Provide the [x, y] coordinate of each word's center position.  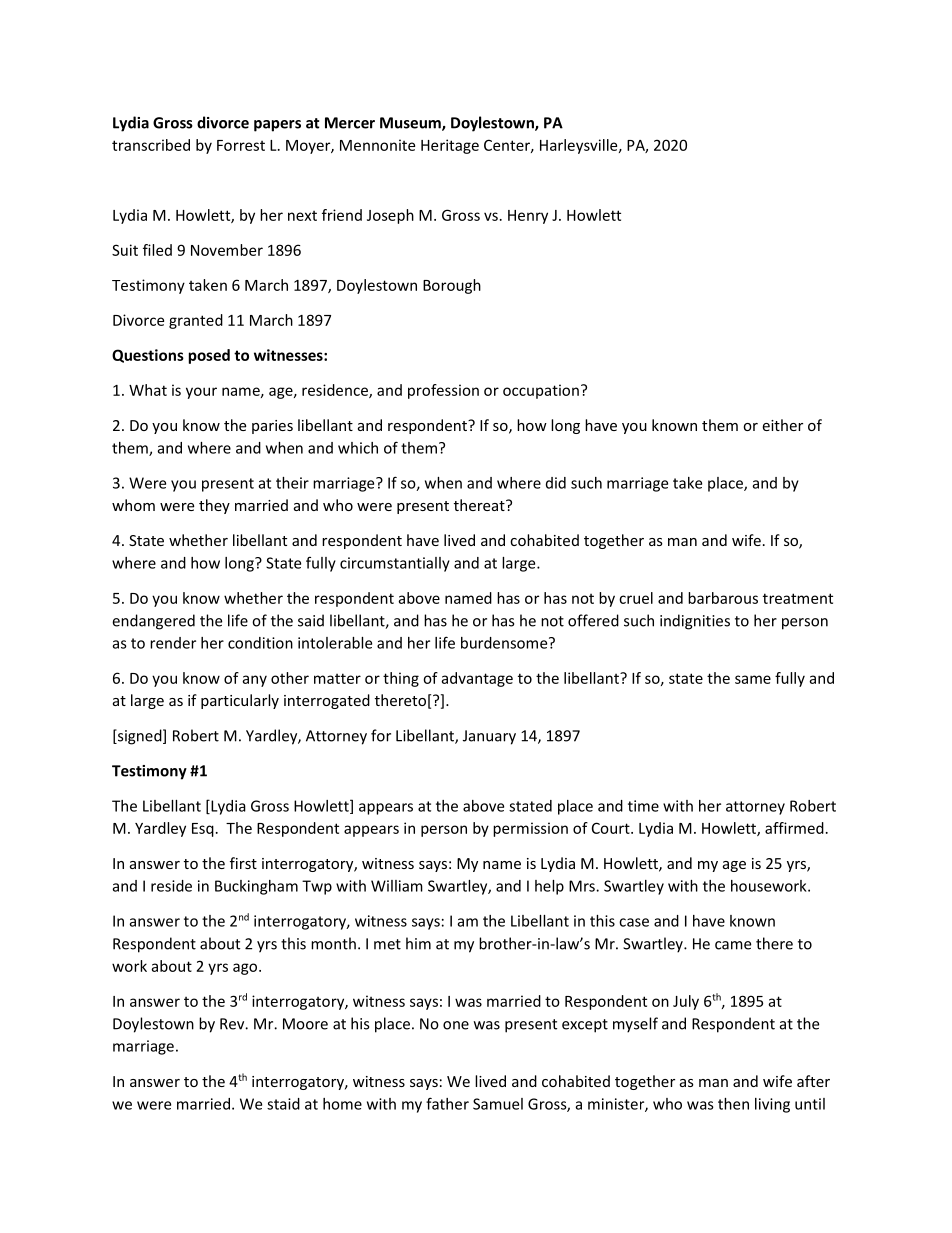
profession [443, 391]
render [173, 643]
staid [283, 1104]
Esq [203, 830]
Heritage [450, 146]
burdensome [505, 643]
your [201, 393]
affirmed [794, 828]
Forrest [241, 145]
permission [530, 829]
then [733, 1104]
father [447, 1103]
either [782, 425]
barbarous [723, 598]
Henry [528, 217]
